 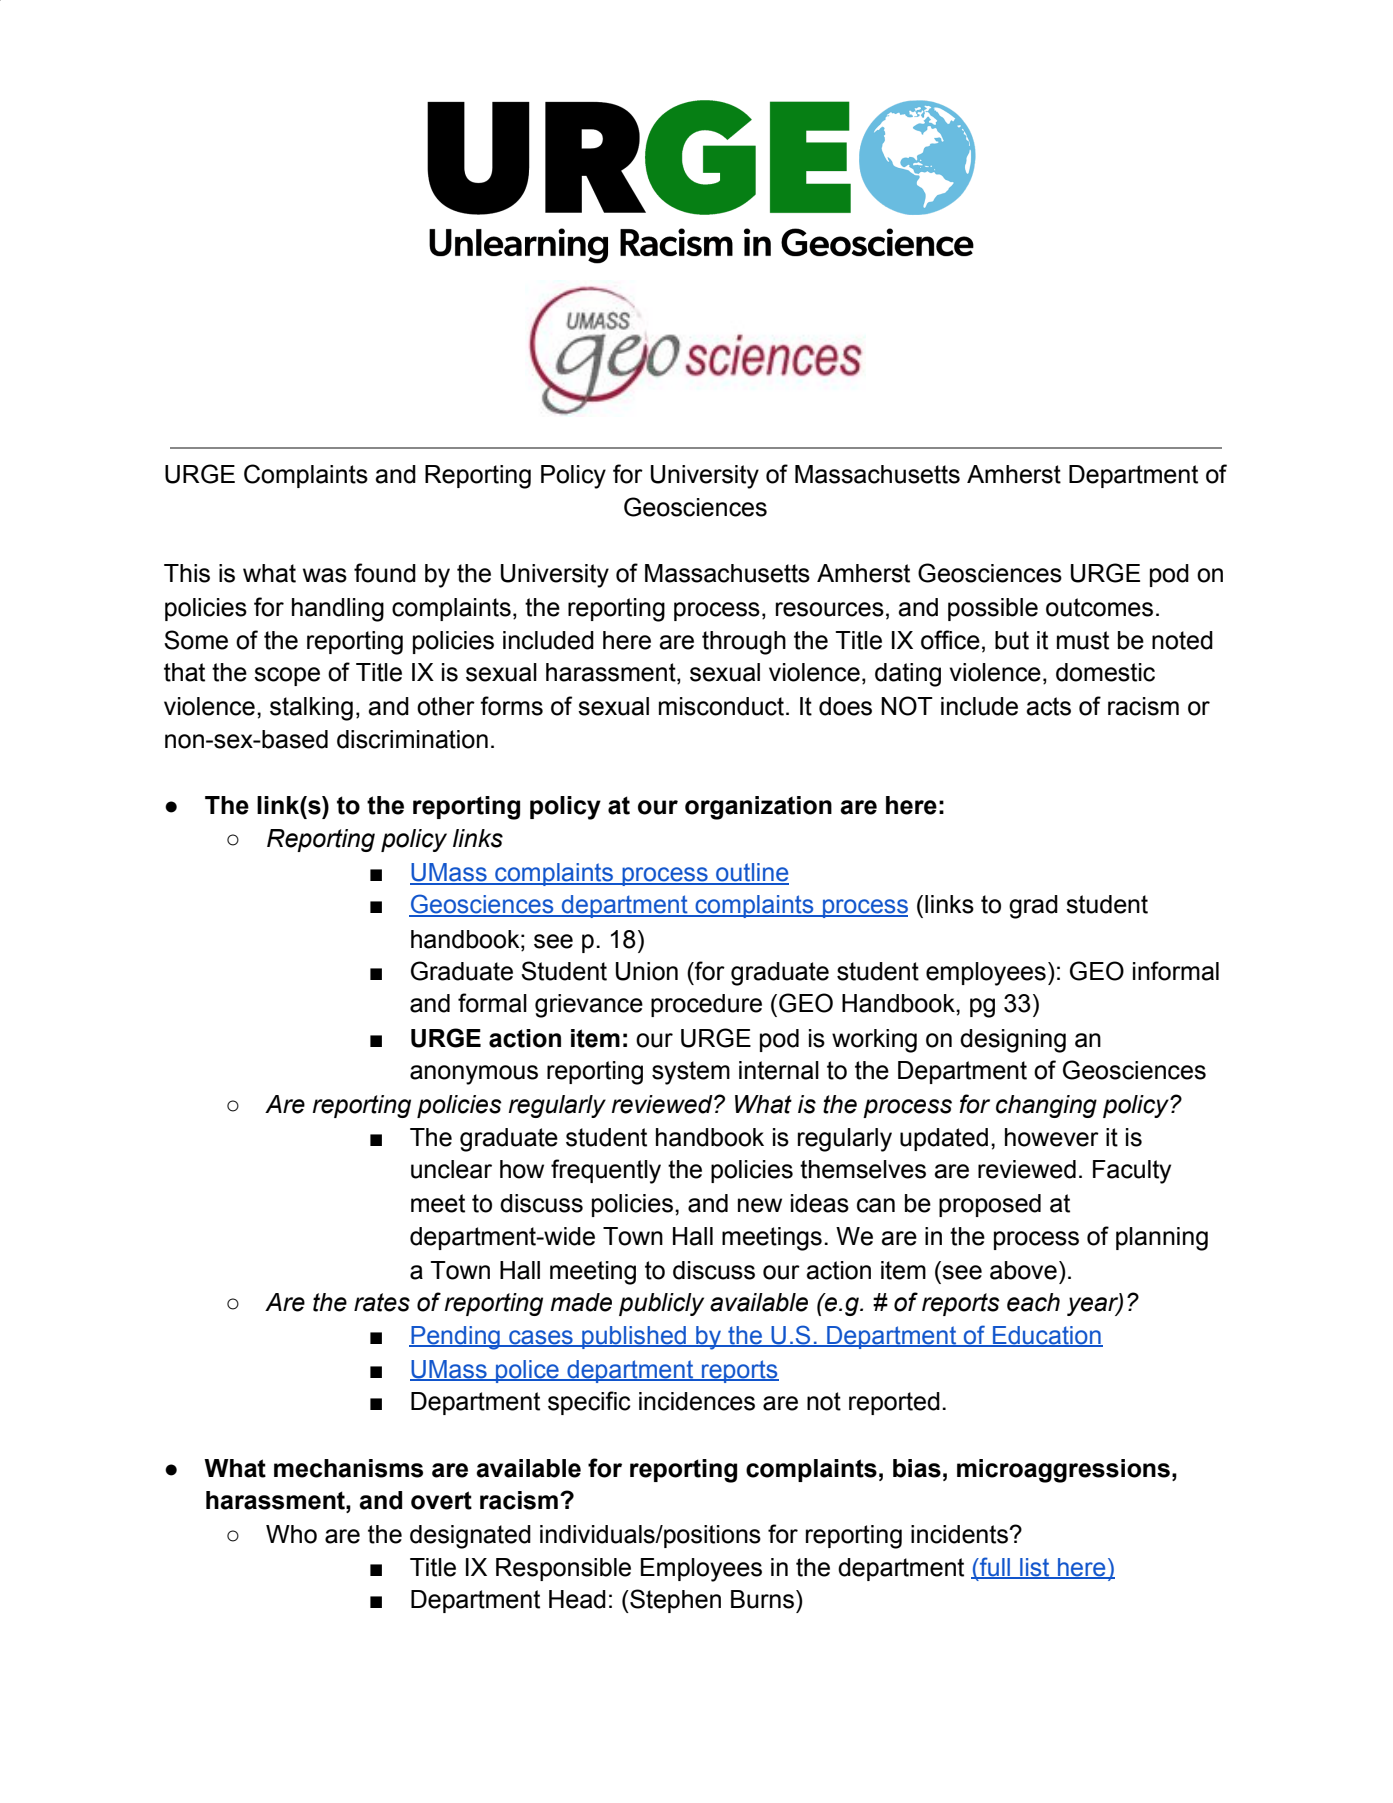 What do you see at coordinates (474, 1075) in the image?
I see `anonymous` at bounding box center [474, 1075].
